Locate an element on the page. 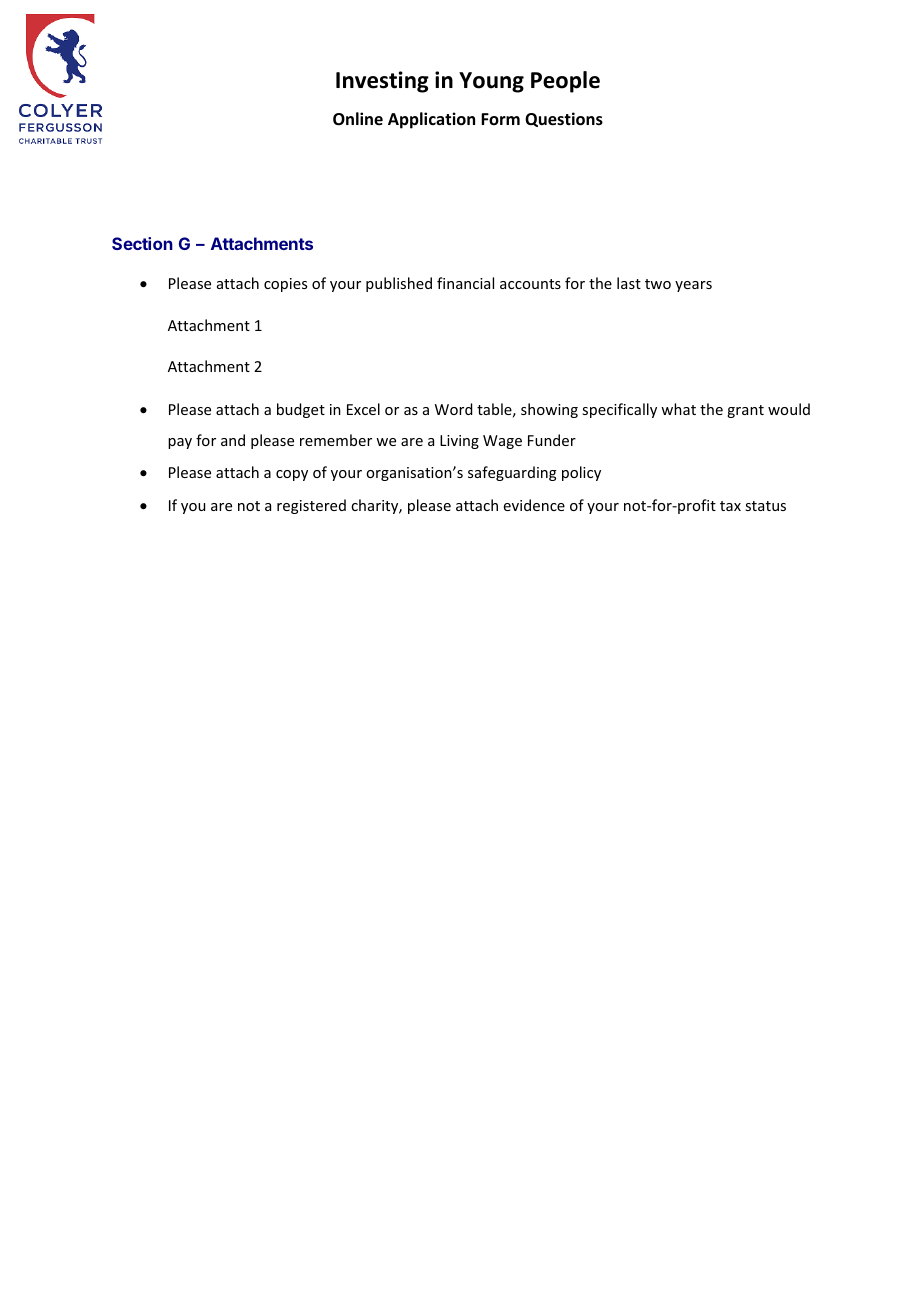  Online is located at coordinates (358, 119).
